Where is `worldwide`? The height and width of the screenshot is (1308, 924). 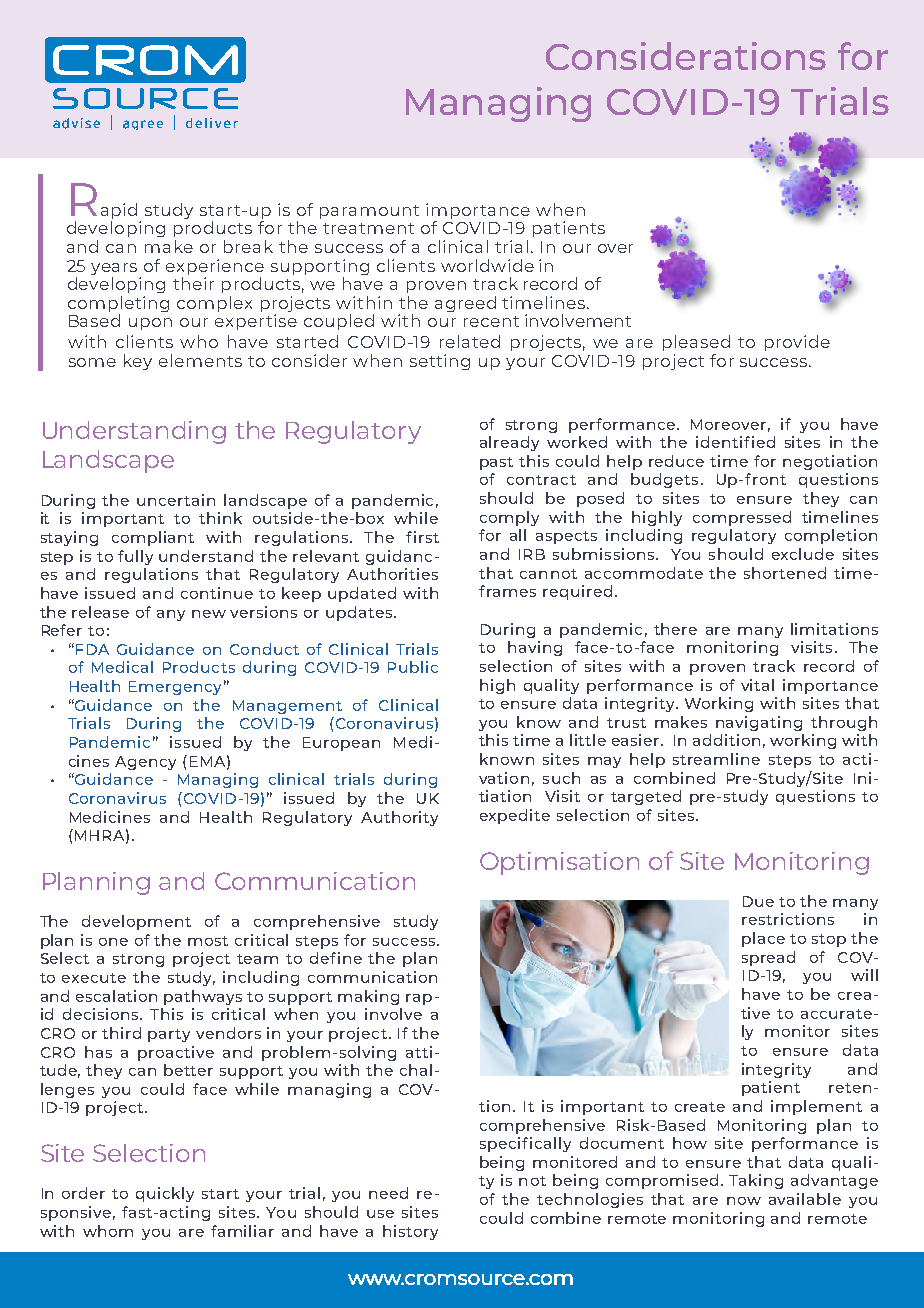
worldwide is located at coordinates (487, 265).
